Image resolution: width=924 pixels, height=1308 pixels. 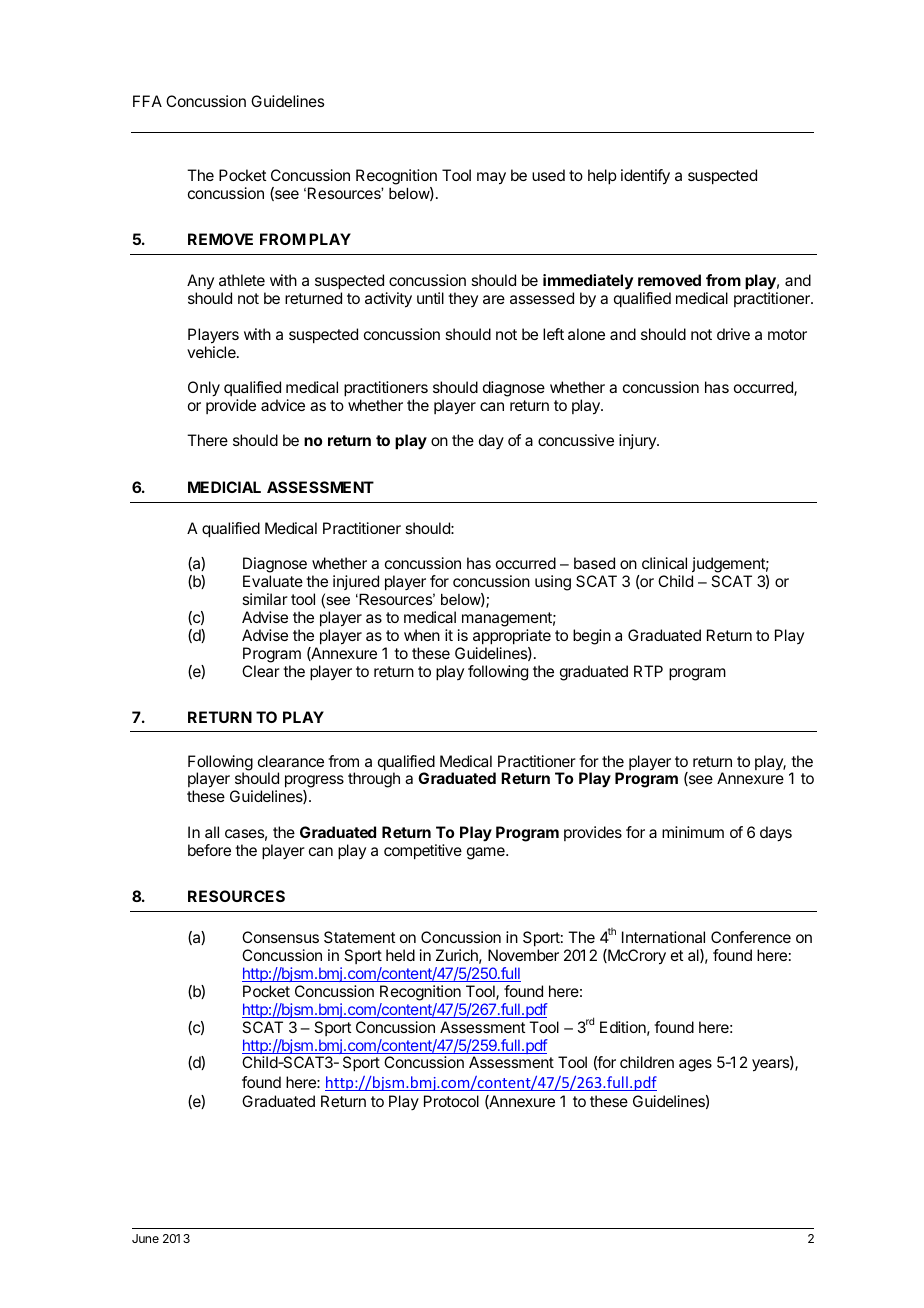 I want to click on Protocol, so click(x=451, y=1101).
